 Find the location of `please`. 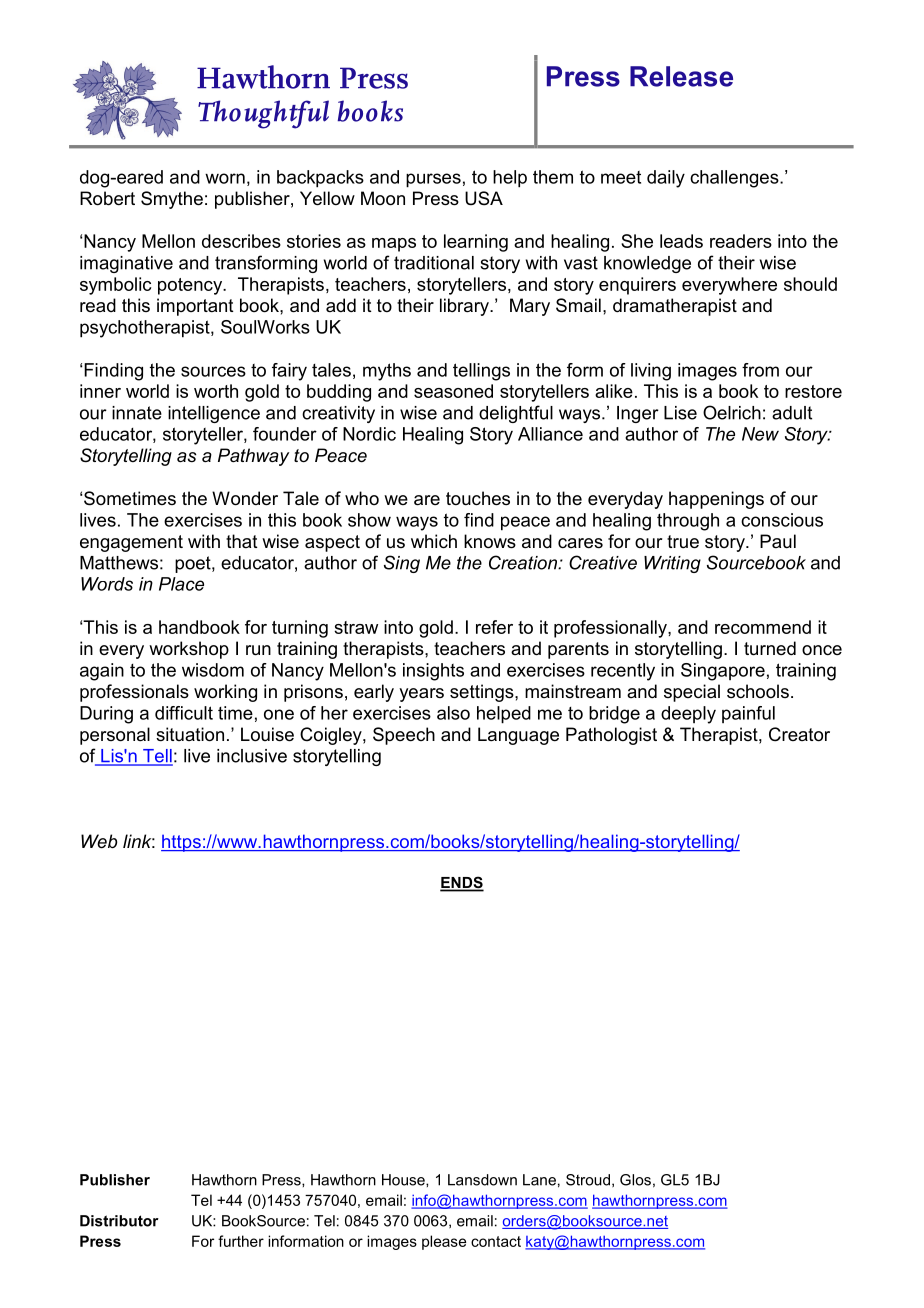

please is located at coordinates (444, 1242).
